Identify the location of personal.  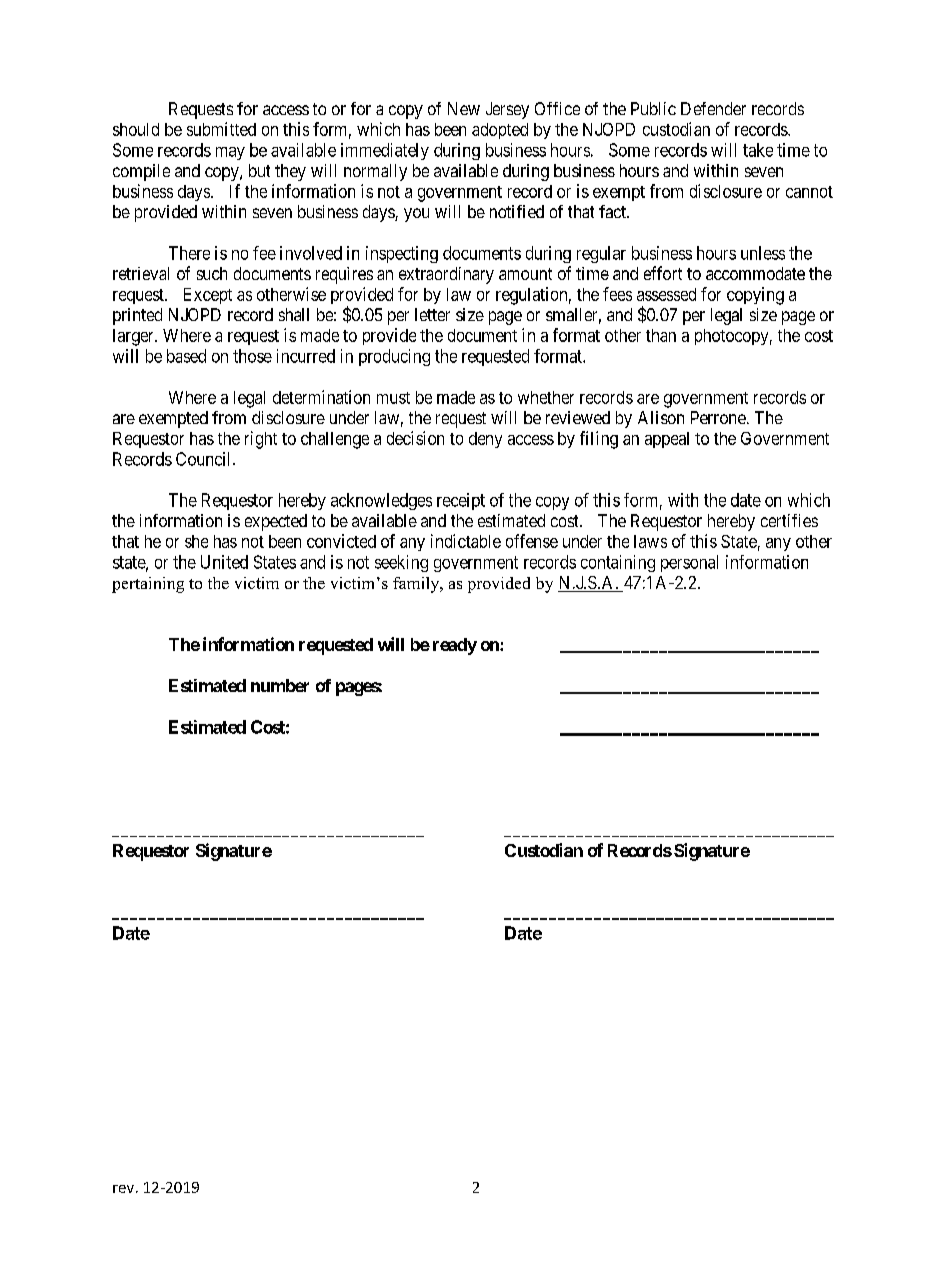
(689, 563).
